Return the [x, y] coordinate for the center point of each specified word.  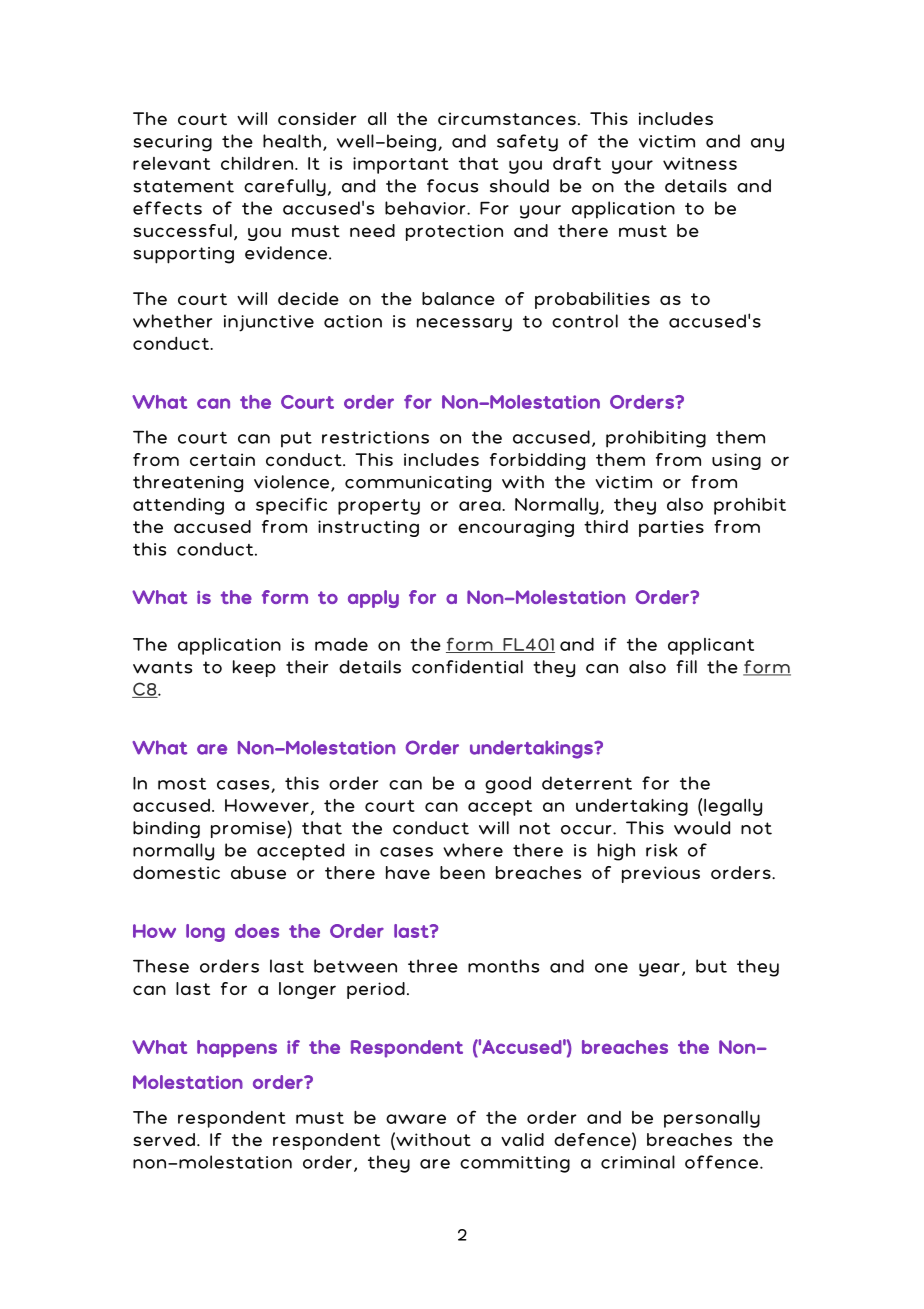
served [164, 1139]
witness [700, 163]
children [258, 163]
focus [452, 186]
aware [416, 1119]
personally [712, 1119]
